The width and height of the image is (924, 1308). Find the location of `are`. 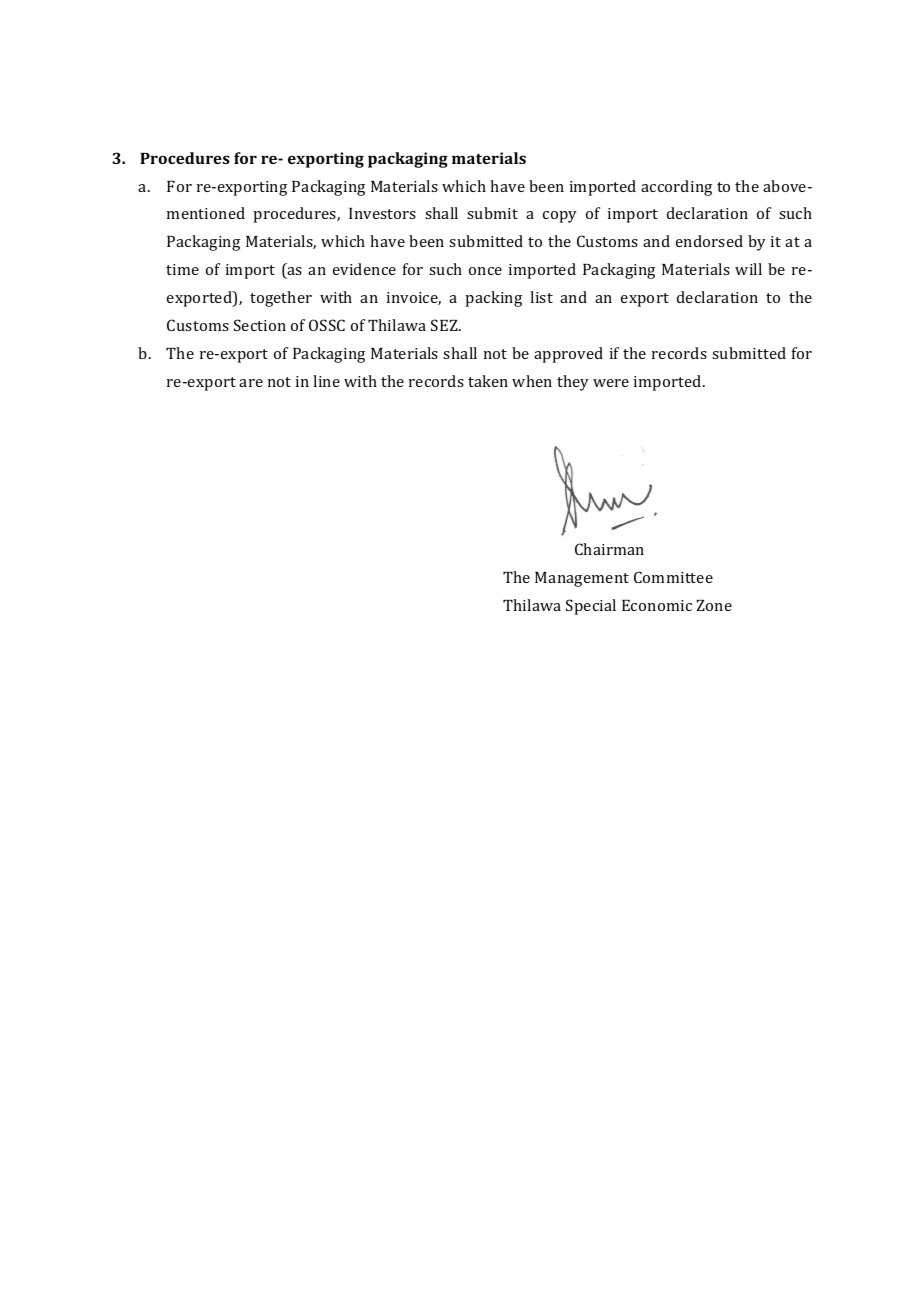

are is located at coordinates (251, 383).
